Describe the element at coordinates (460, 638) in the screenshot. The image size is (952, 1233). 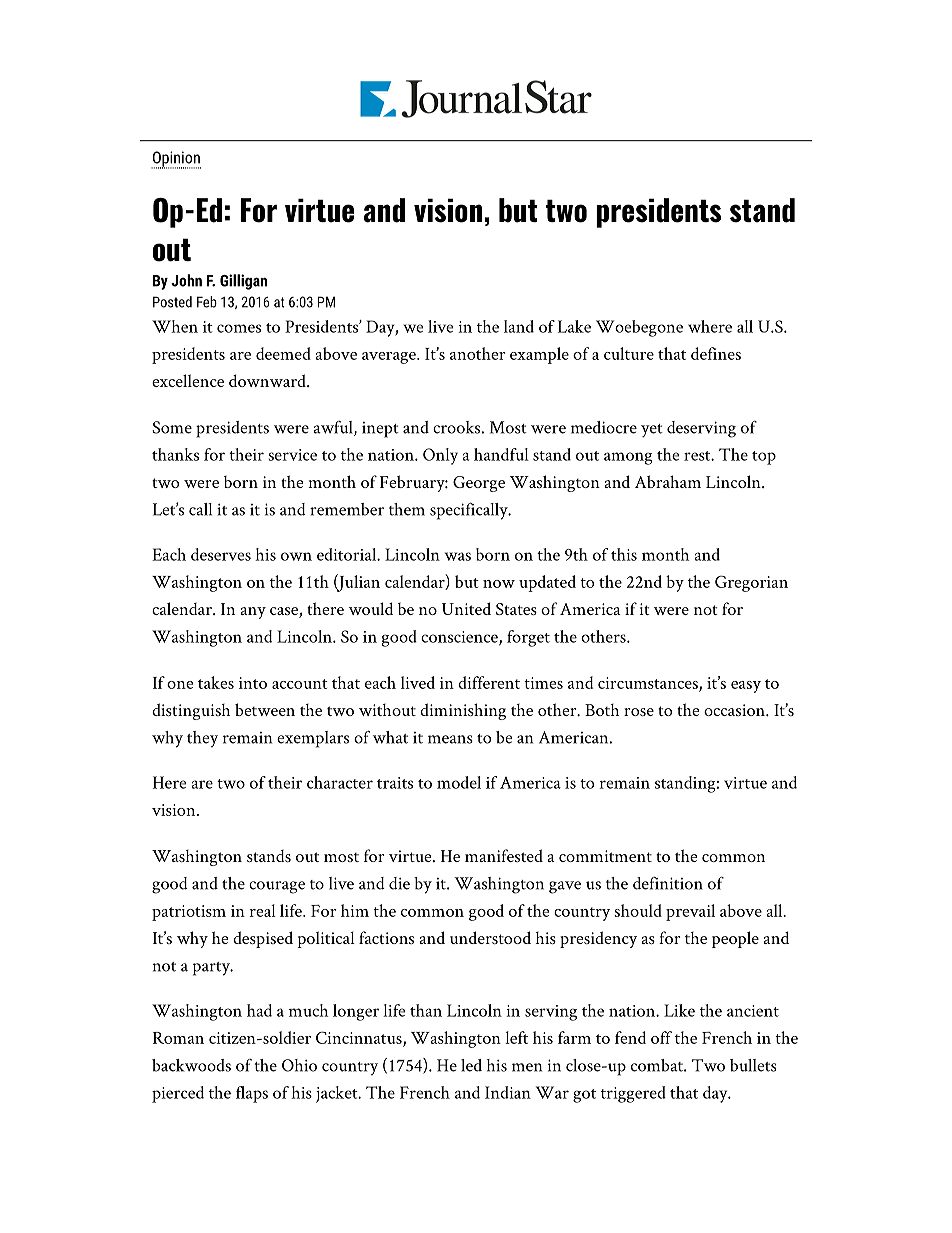
I see `conscience` at that location.
